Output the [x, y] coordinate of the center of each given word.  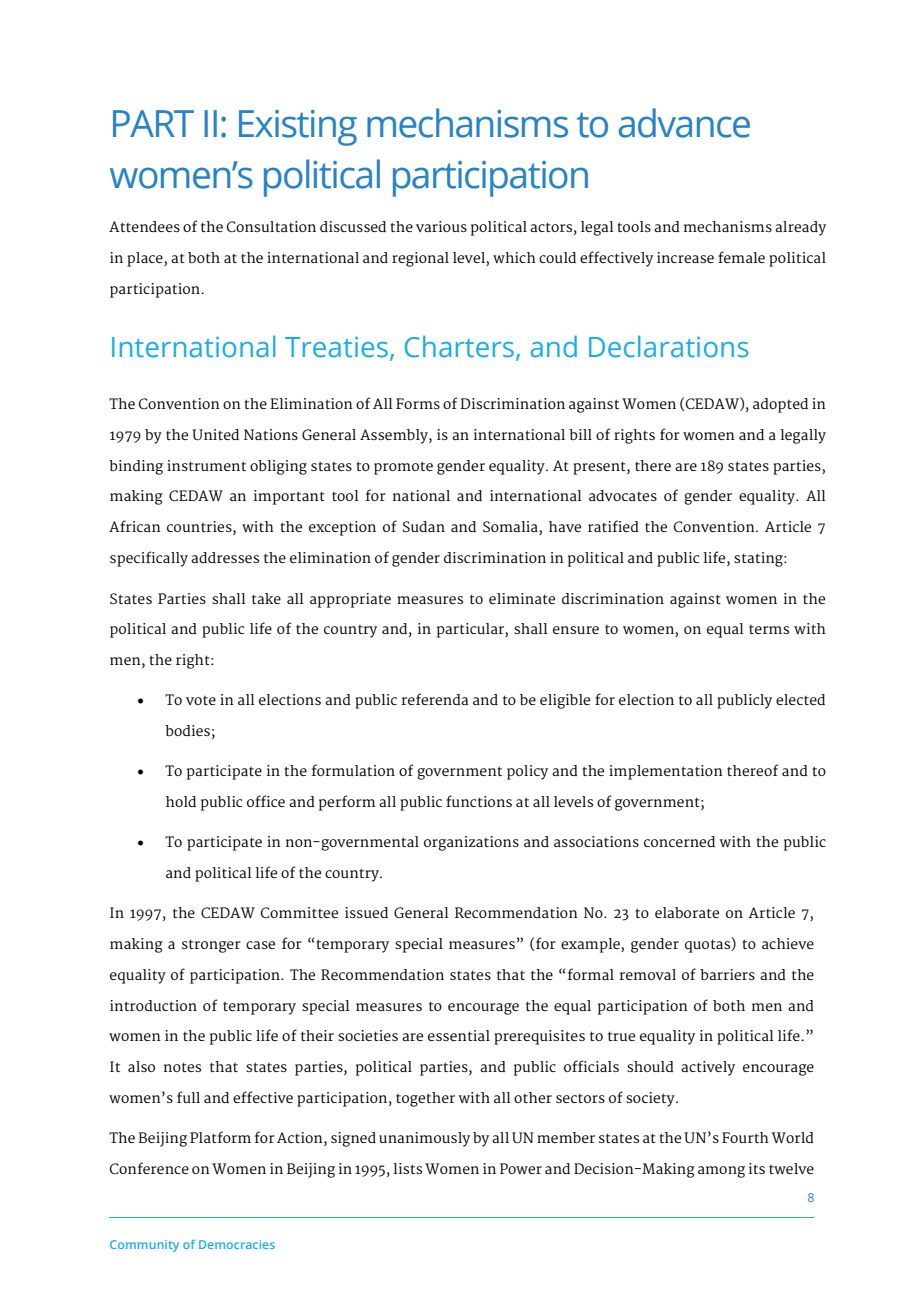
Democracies [237, 1244]
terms [769, 629]
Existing [298, 128]
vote [201, 700]
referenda [435, 699]
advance [684, 123]
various [441, 226]
